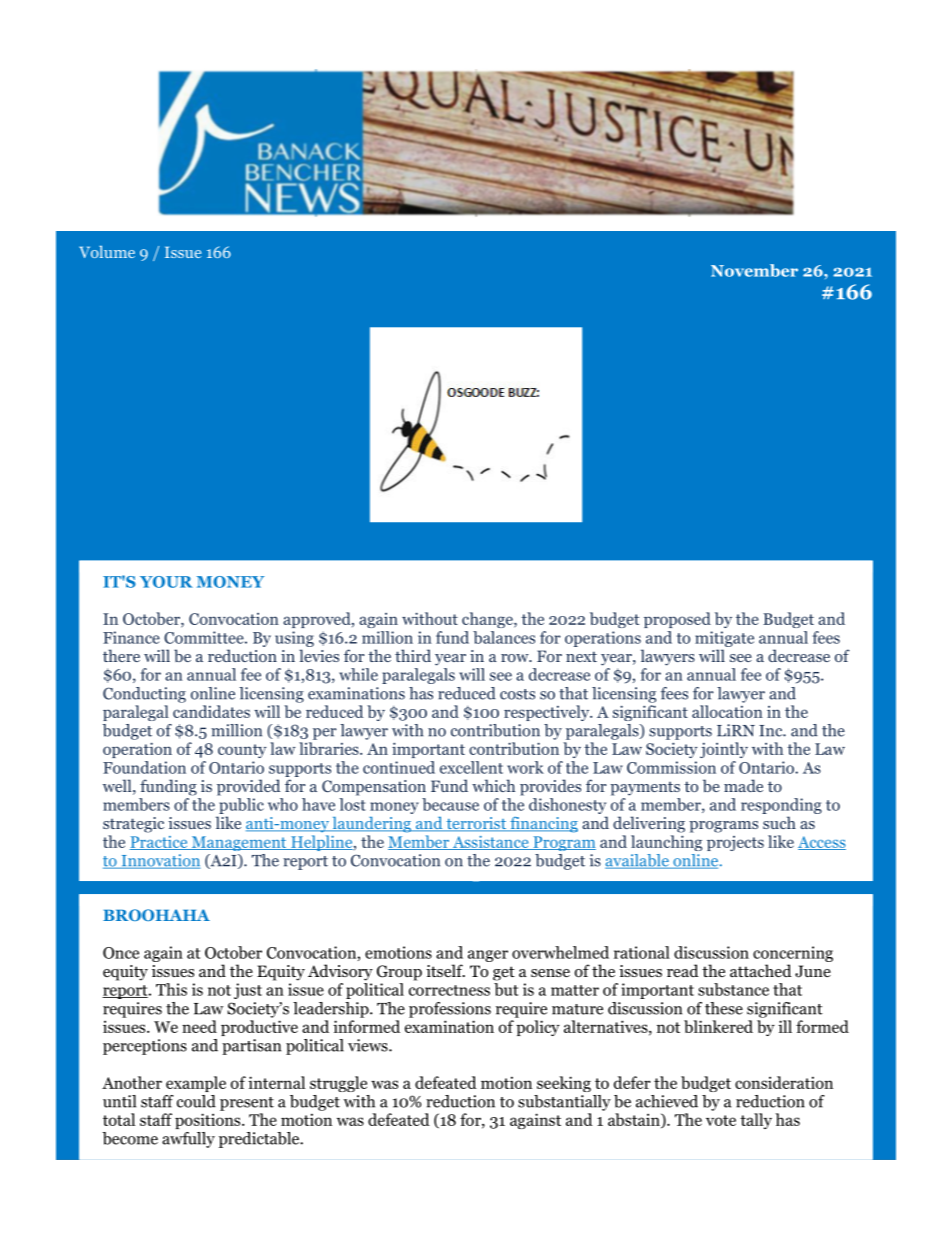  What do you see at coordinates (677, 620) in the screenshot?
I see `proposed` at bounding box center [677, 620].
